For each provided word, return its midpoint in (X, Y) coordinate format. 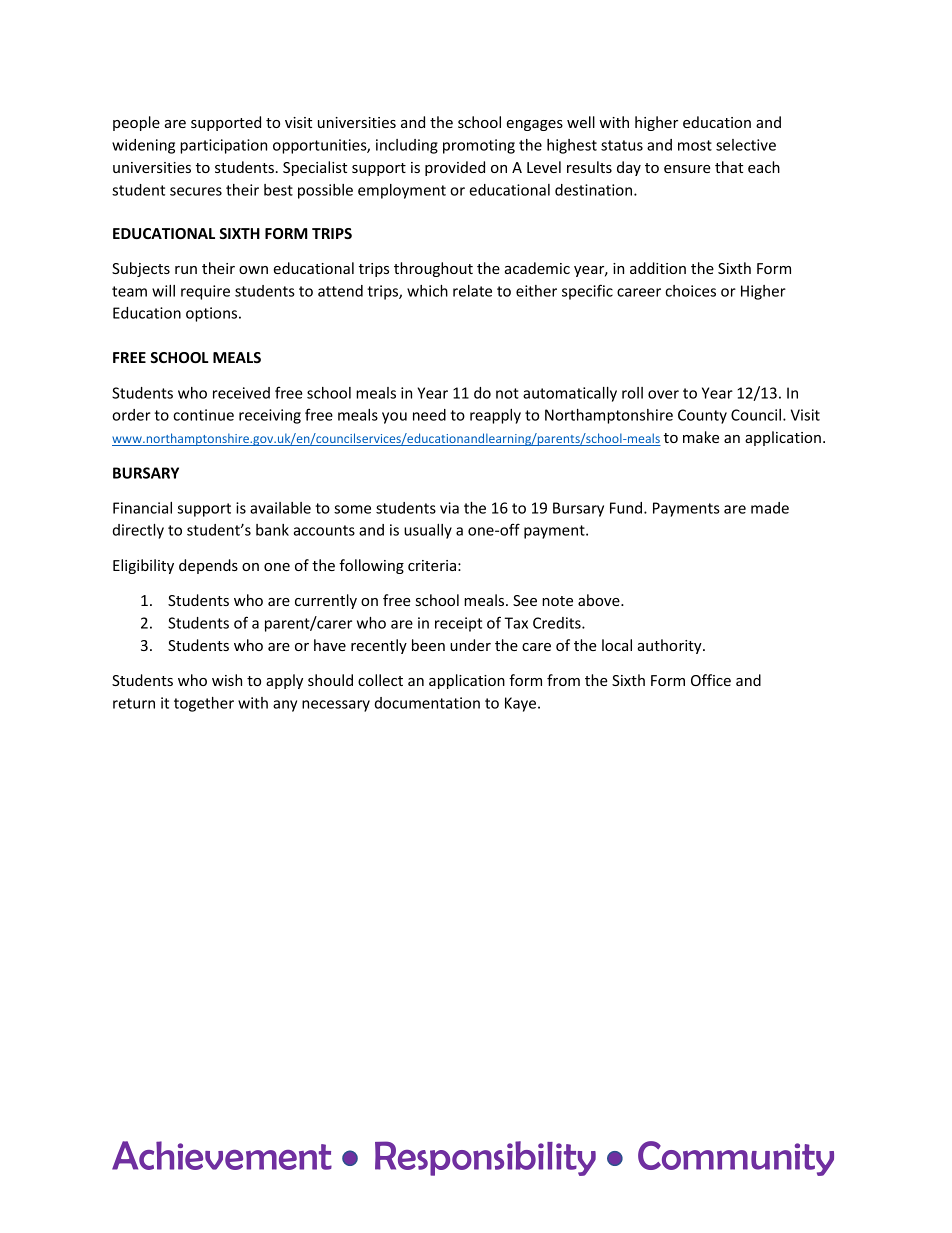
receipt (458, 624)
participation (223, 146)
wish (227, 680)
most (695, 145)
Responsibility (485, 1158)
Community (736, 1158)
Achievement (222, 1155)
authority (671, 646)
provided (455, 168)
